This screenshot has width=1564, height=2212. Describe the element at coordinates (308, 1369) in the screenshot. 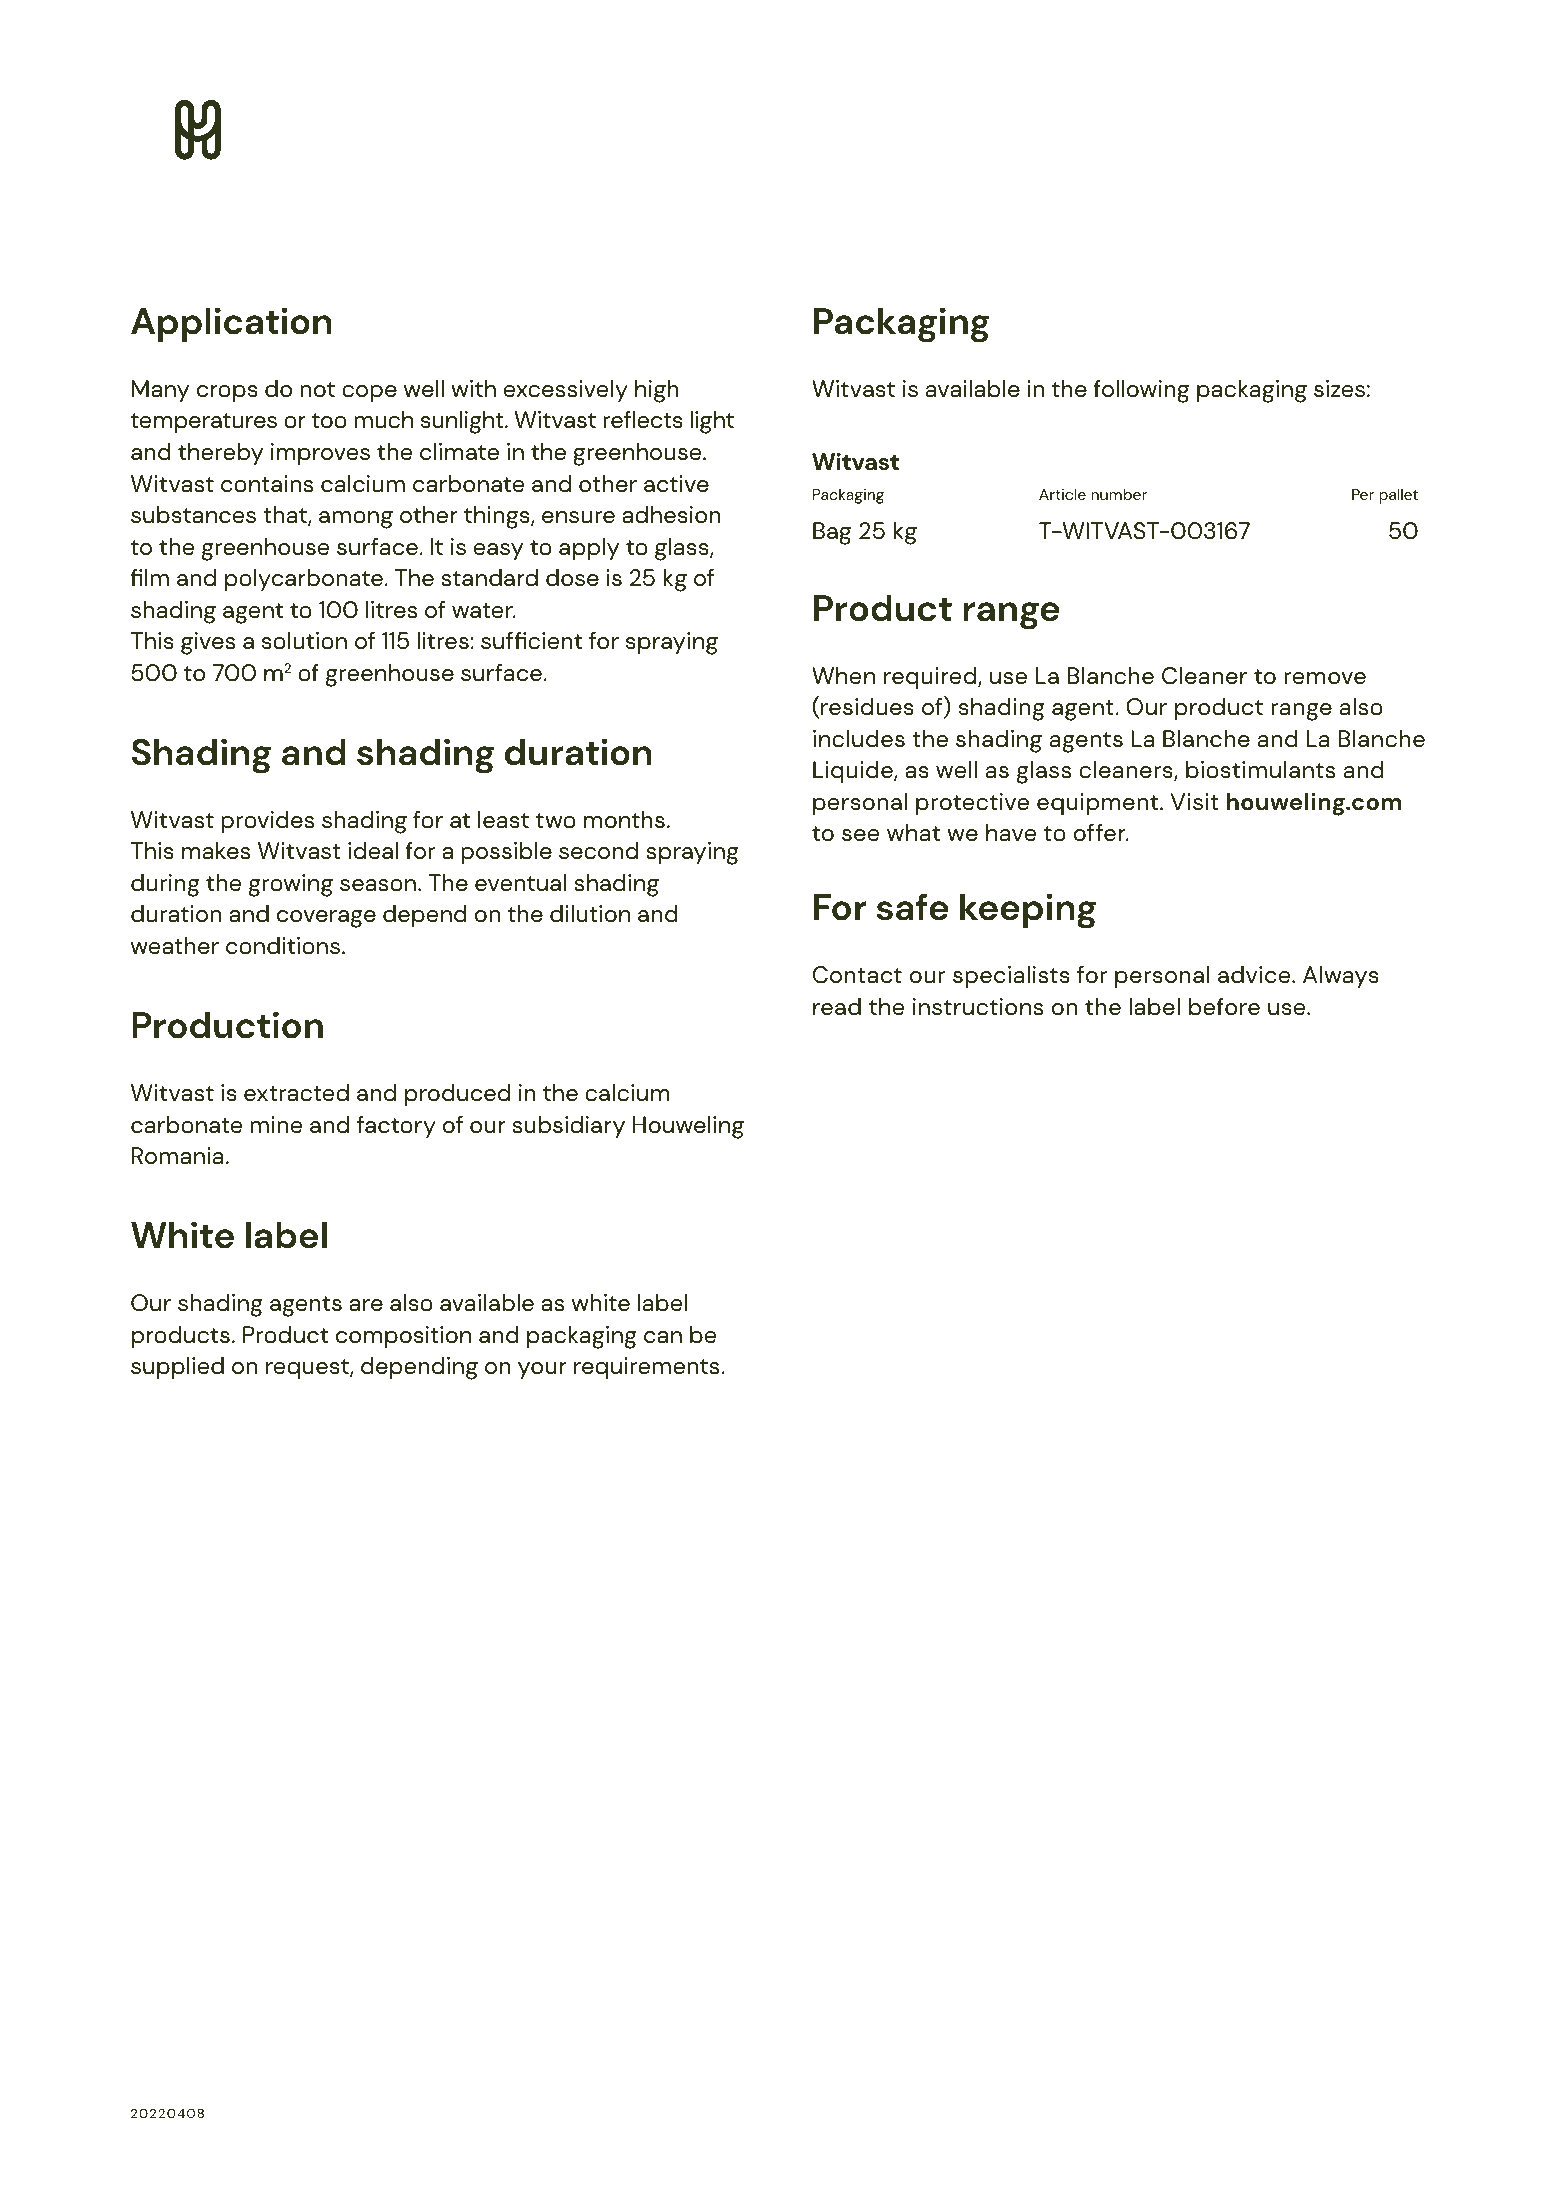

I see `request` at that location.
